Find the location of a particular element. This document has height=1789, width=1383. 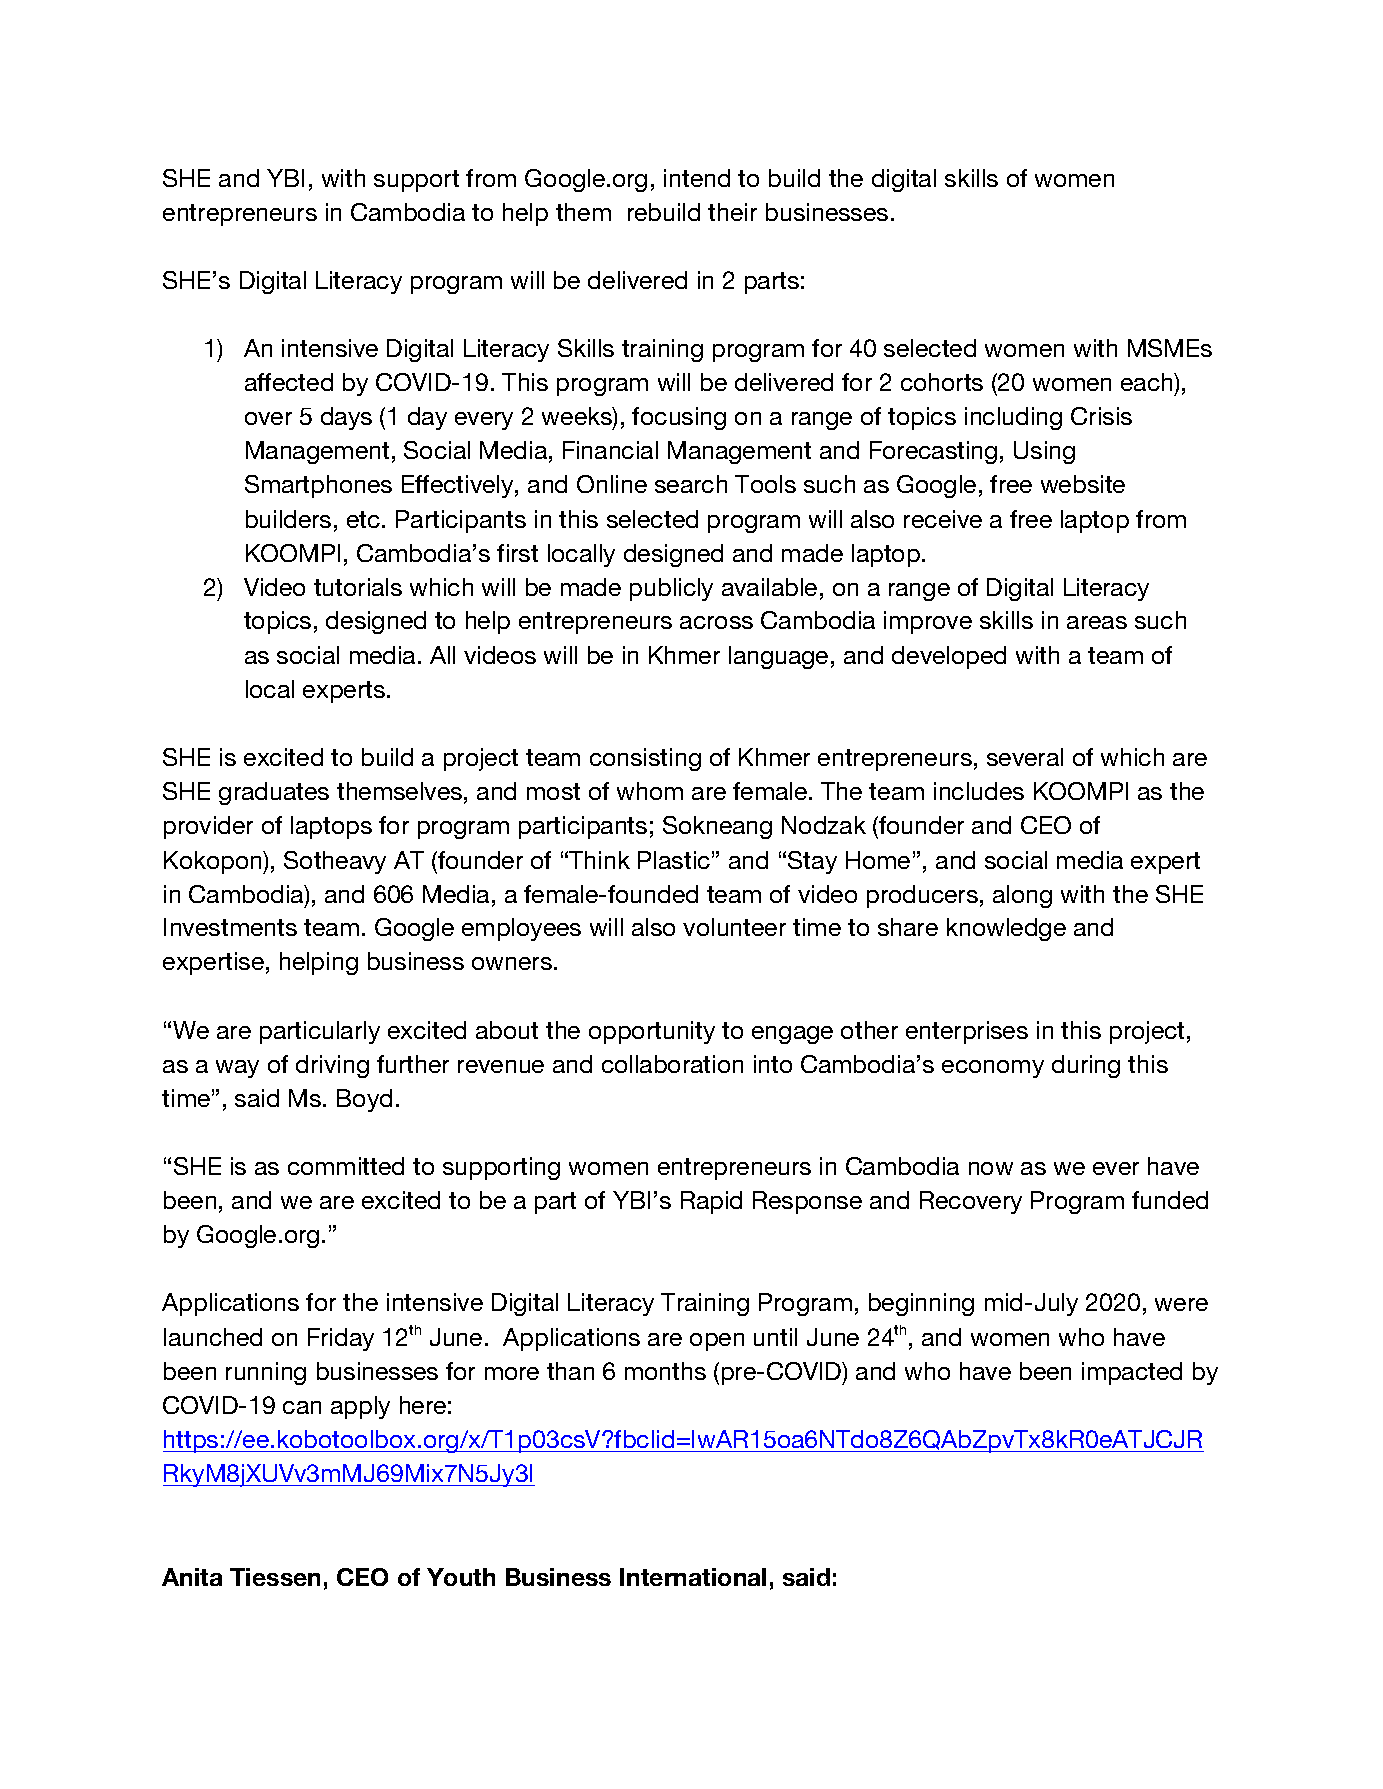

affected is located at coordinates (289, 382).
